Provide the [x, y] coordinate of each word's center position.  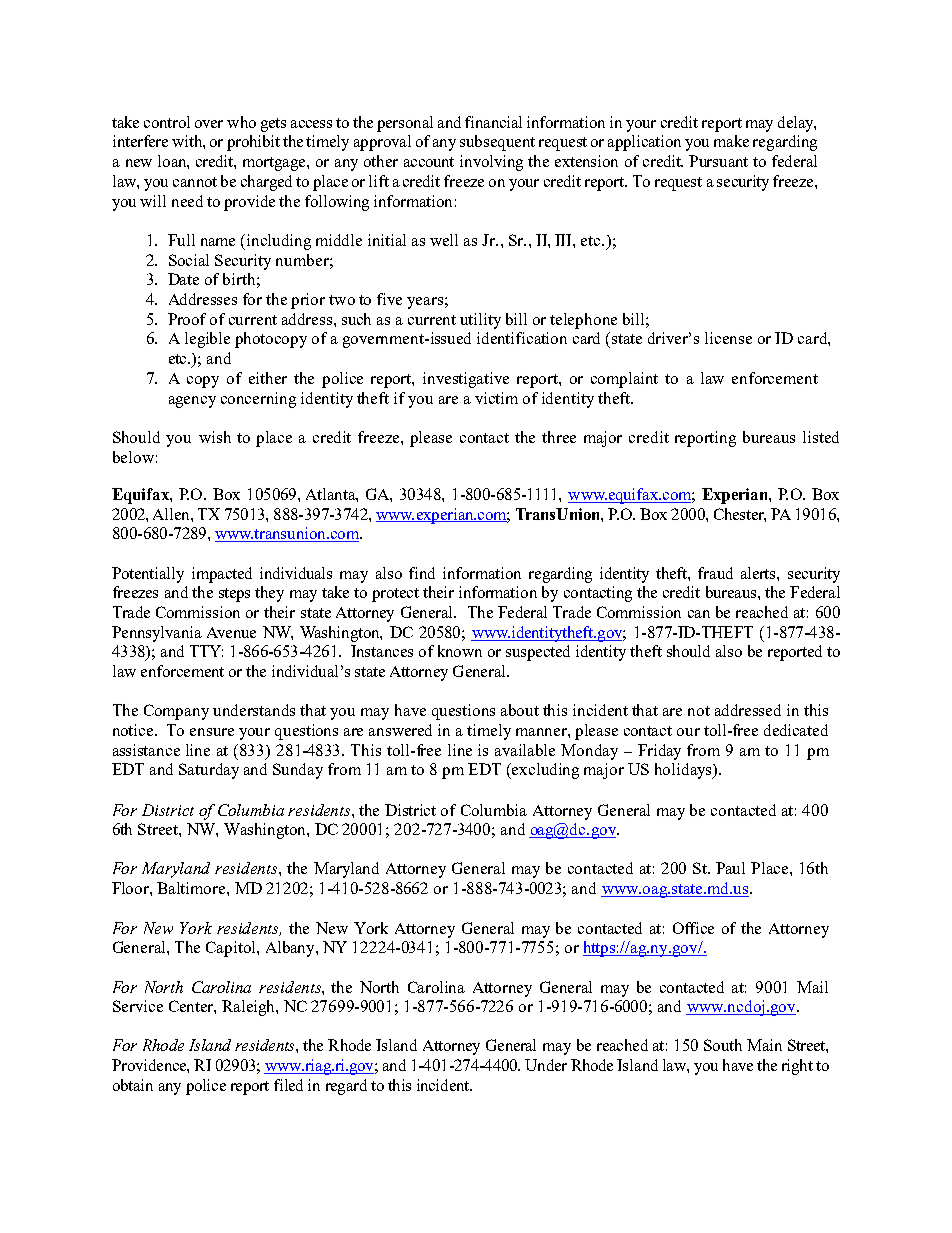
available [525, 750]
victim [496, 398]
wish [215, 437]
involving [491, 163]
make [731, 141]
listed [821, 437]
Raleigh [249, 1008]
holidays [684, 771]
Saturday [209, 771]
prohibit [253, 143]
